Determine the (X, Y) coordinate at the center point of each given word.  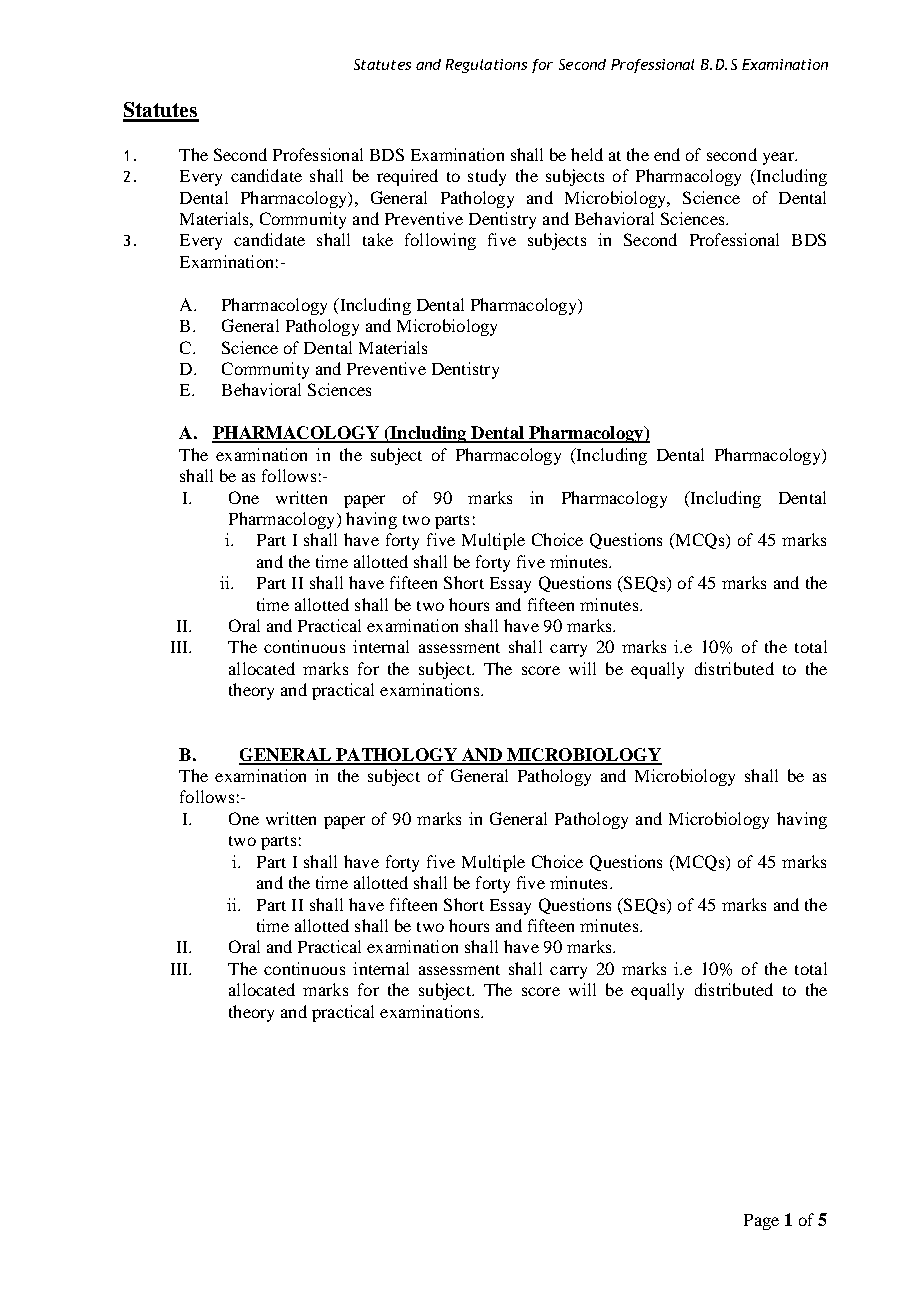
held (587, 154)
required (407, 177)
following (440, 241)
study (487, 177)
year (779, 158)
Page (761, 1222)
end (667, 154)
